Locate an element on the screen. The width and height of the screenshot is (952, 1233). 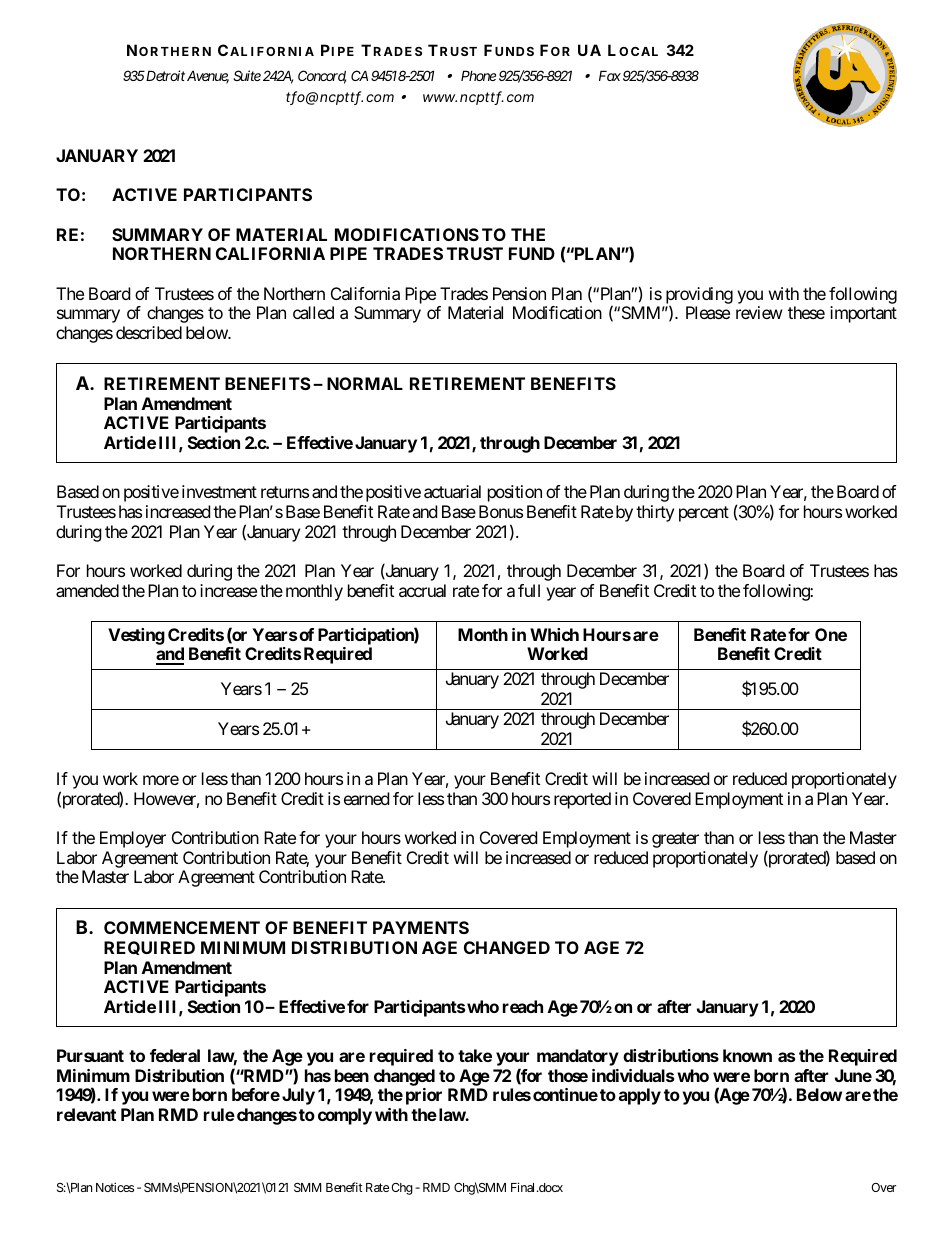
providing is located at coordinates (698, 297).
